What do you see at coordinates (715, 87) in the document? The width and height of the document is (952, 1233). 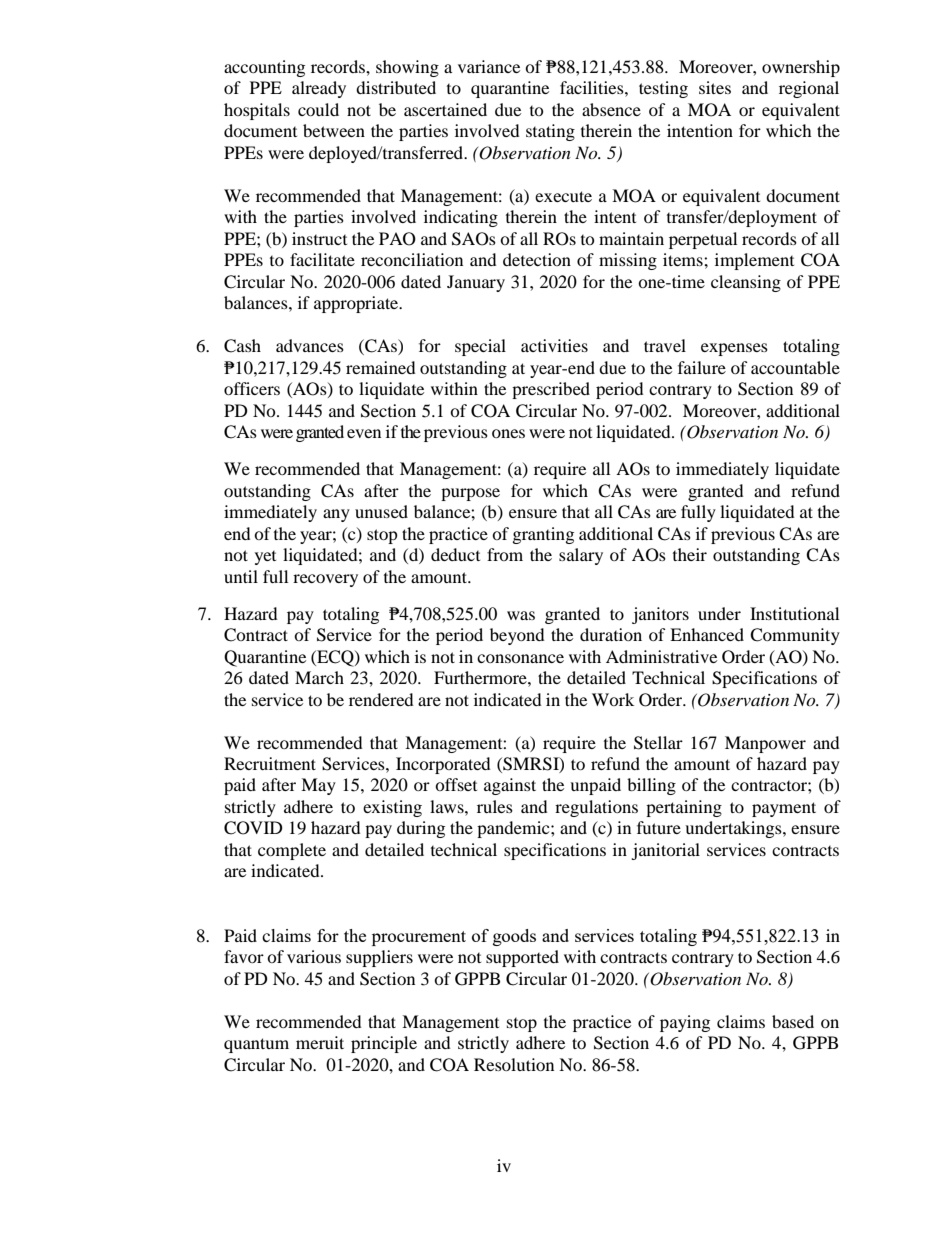 I see `sites` at bounding box center [715, 87].
